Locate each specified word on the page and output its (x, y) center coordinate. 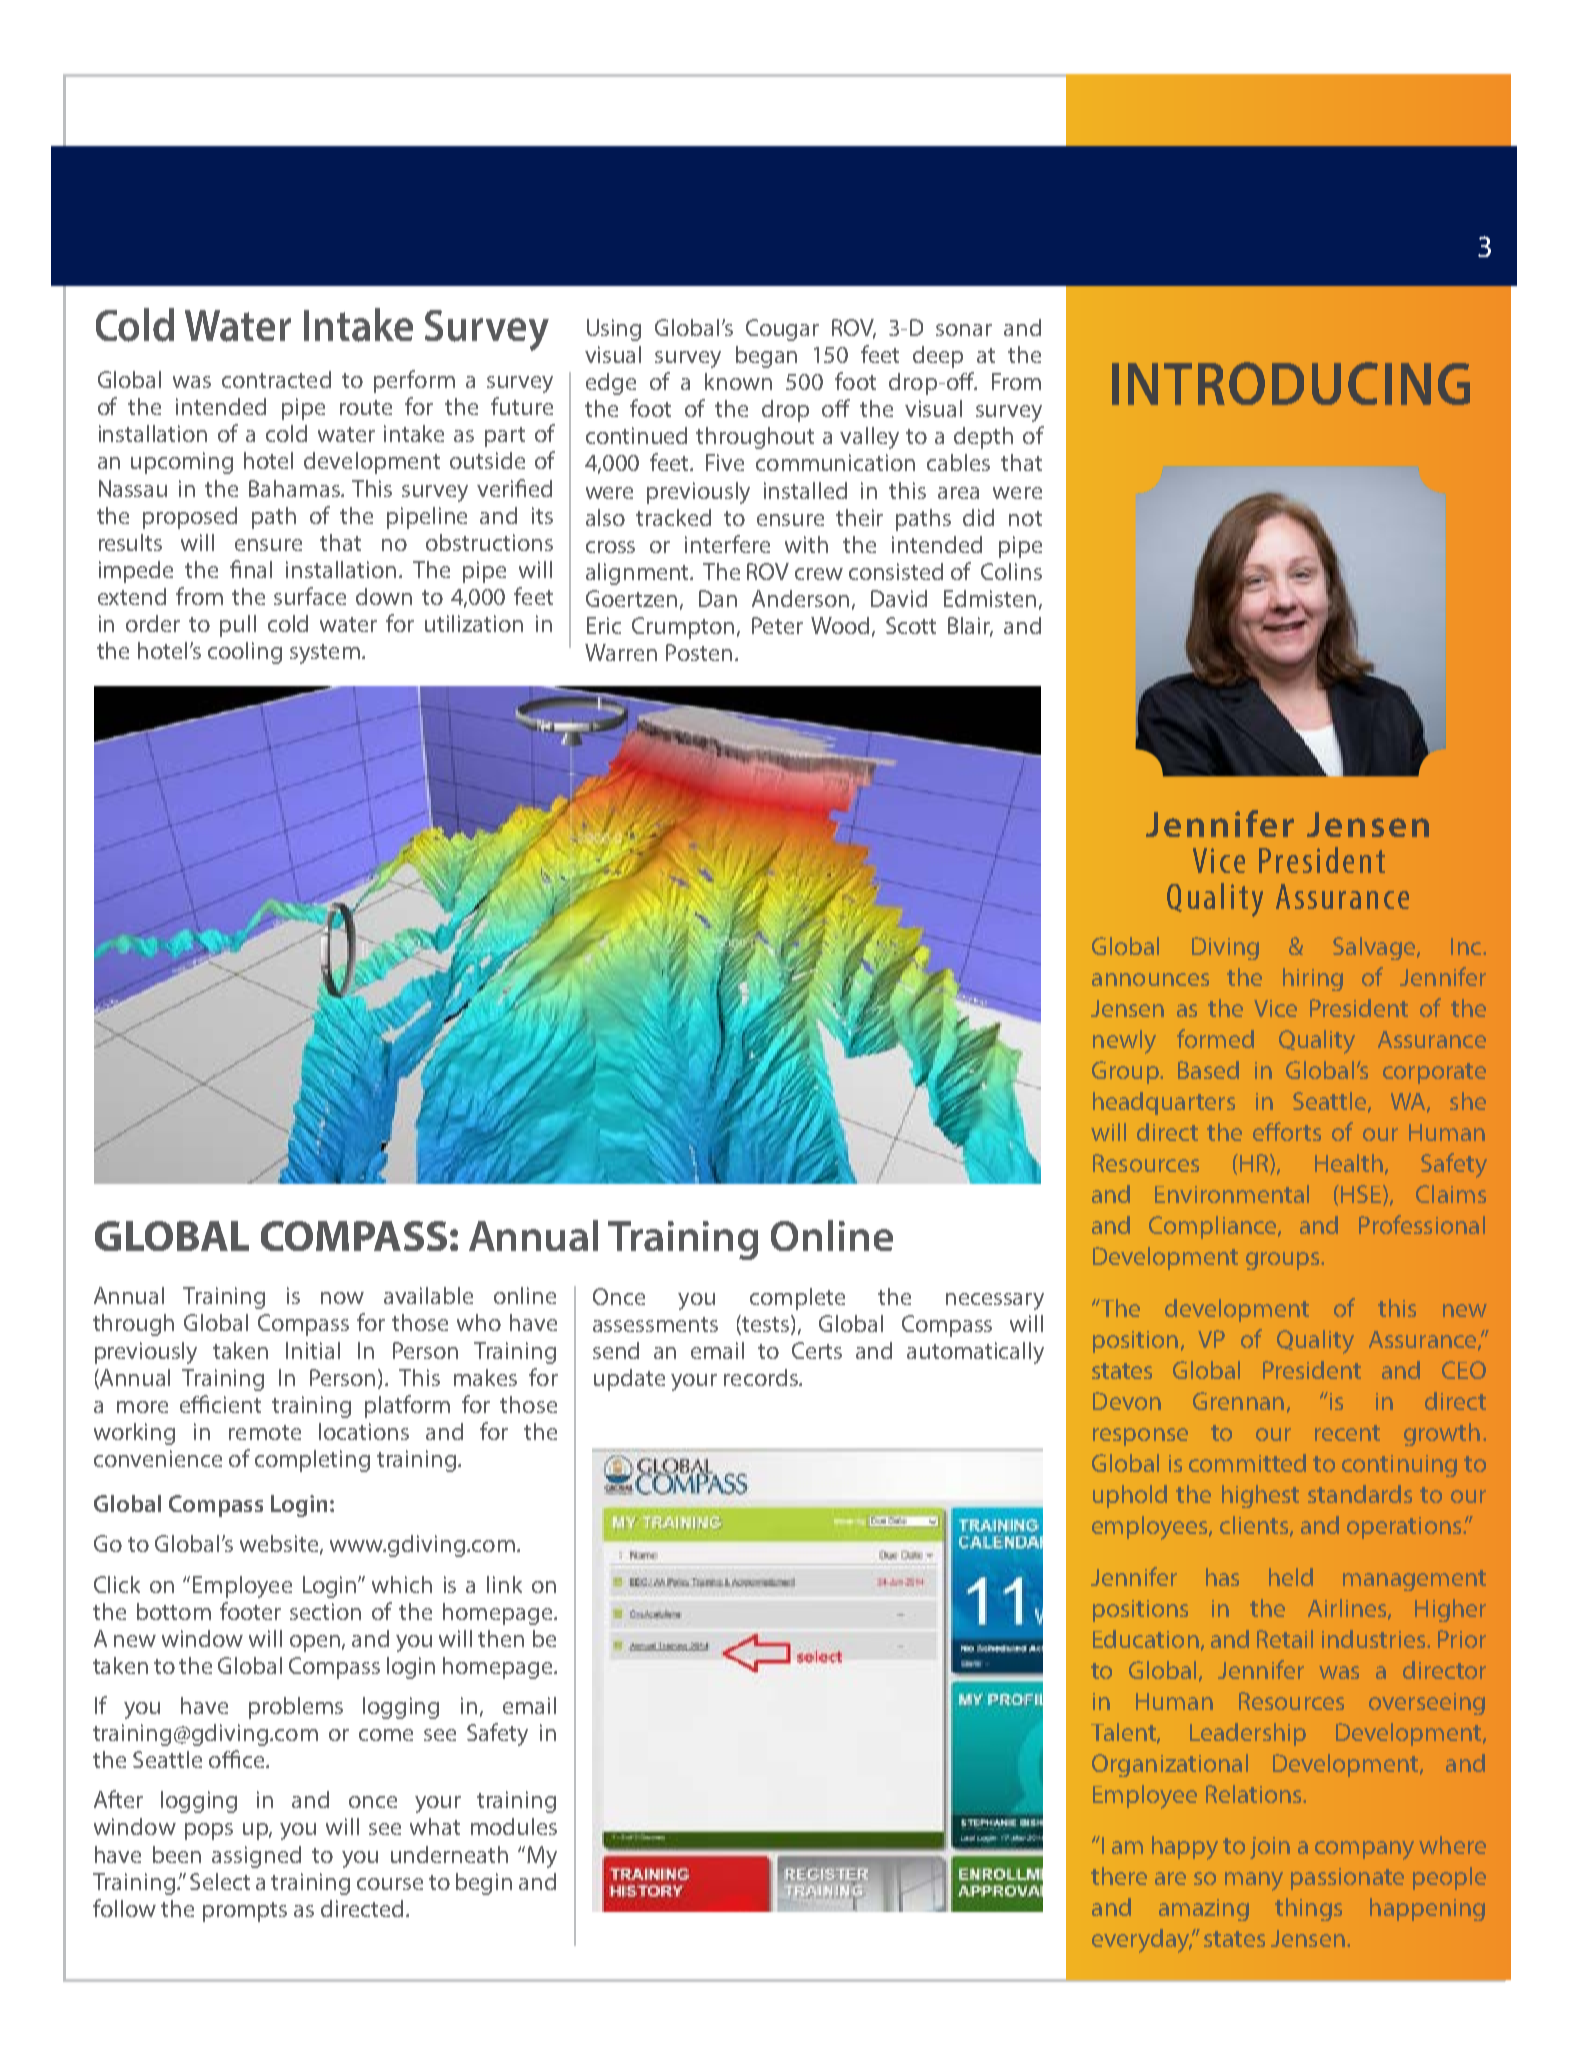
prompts (245, 1912)
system (325, 654)
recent (1347, 1433)
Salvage (1375, 948)
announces (1150, 979)
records (762, 1377)
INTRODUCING (1291, 383)
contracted (276, 379)
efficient (220, 1404)
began (766, 357)
